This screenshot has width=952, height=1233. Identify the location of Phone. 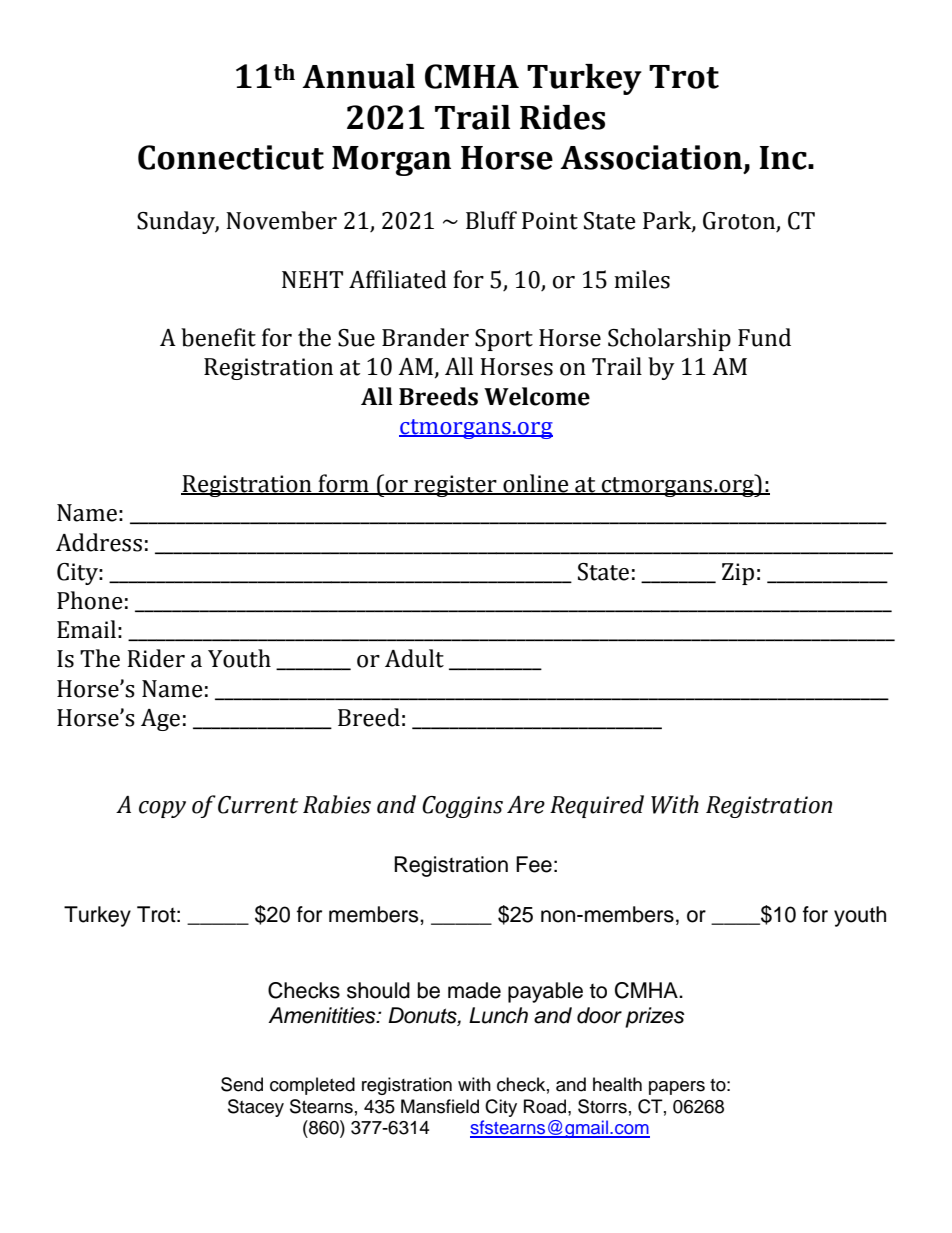
(90, 600).
